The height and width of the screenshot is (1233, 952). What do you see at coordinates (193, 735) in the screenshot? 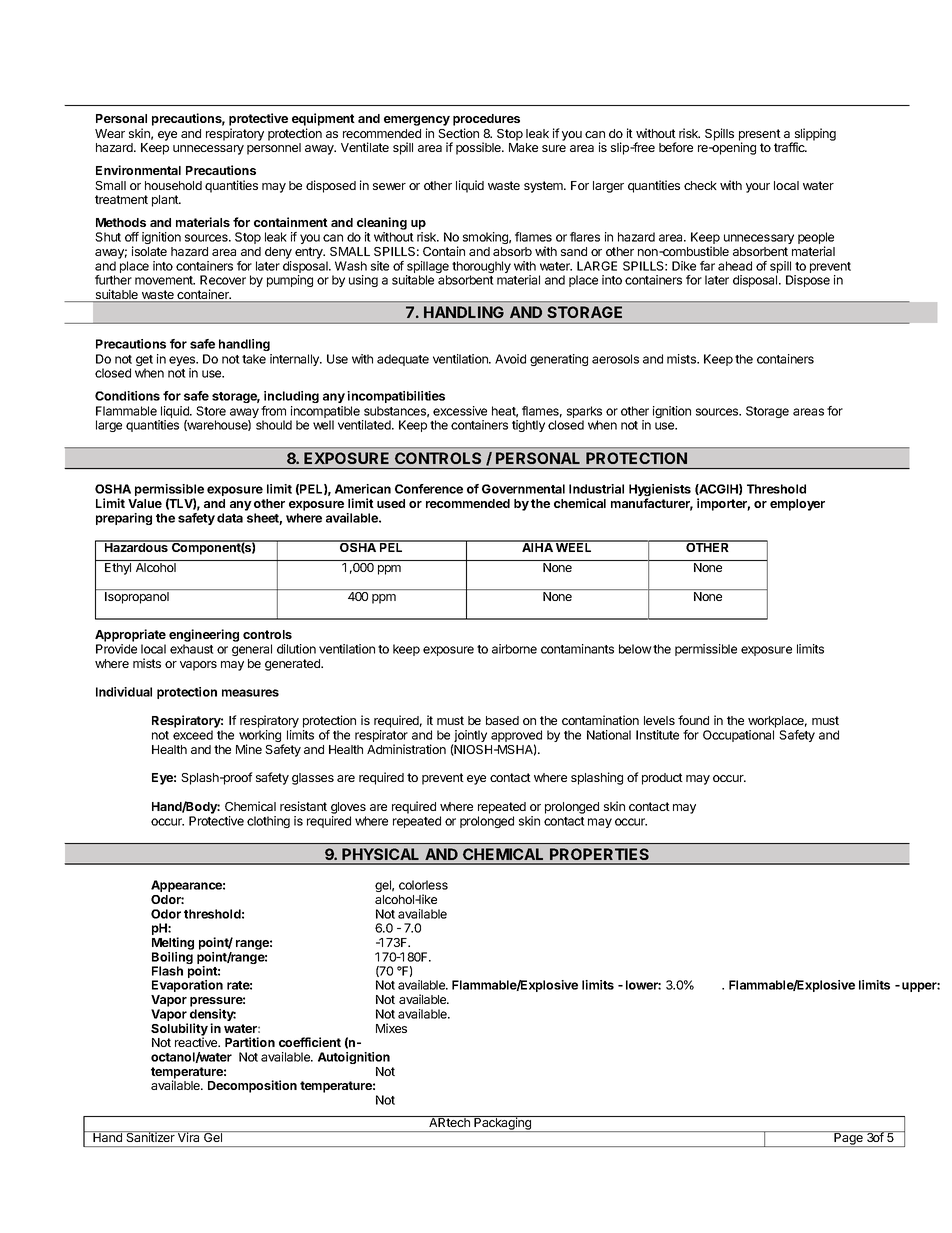
I see `exceed` at bounding box center [193, 735].
